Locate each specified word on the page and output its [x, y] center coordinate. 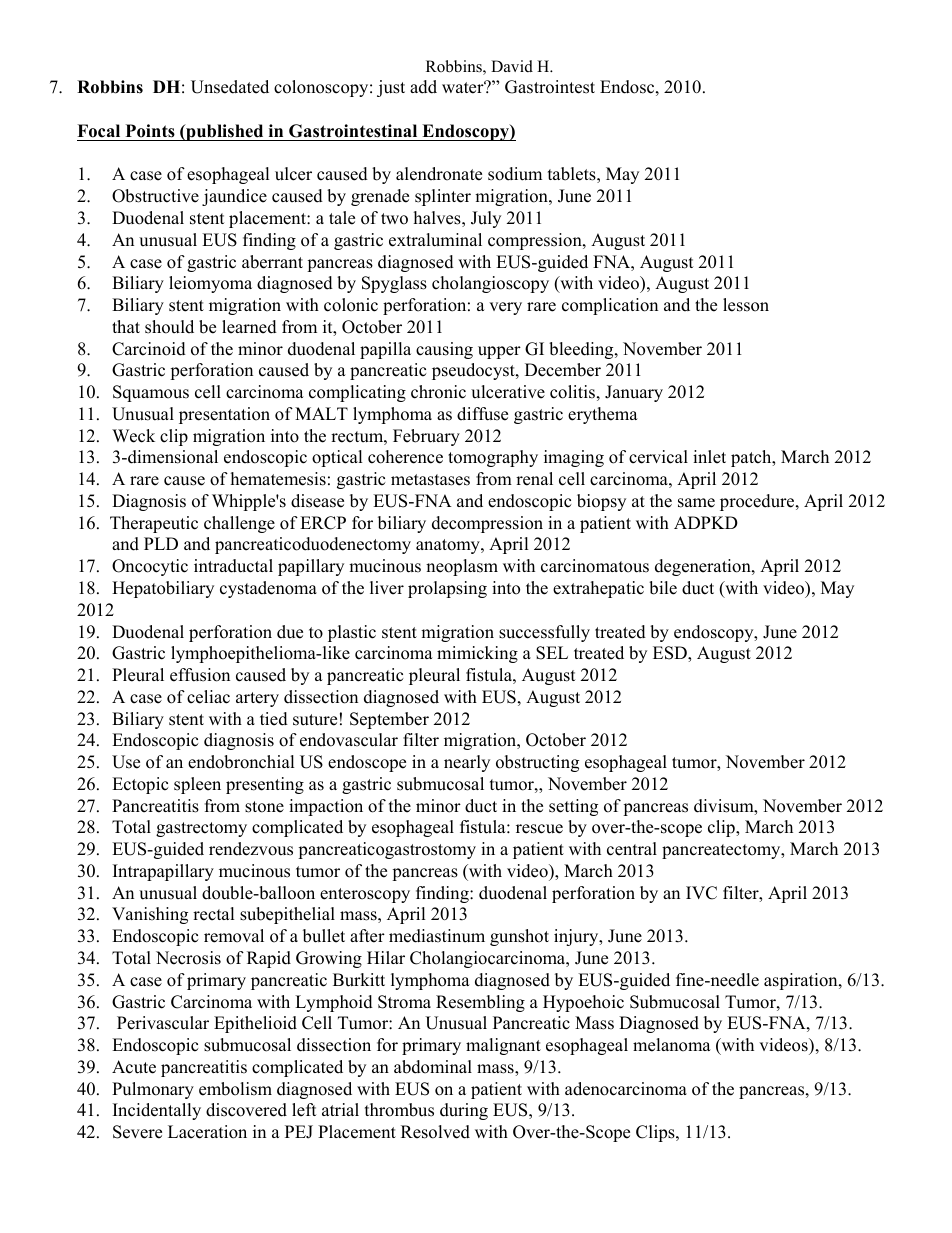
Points [150, 131]
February [426, 437]
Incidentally [157, 1111]
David [512, 66]
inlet [709, 457]
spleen [197, 785]
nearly [467, 763]
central [632, 849]
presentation [224, 415]
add [423, 87]
